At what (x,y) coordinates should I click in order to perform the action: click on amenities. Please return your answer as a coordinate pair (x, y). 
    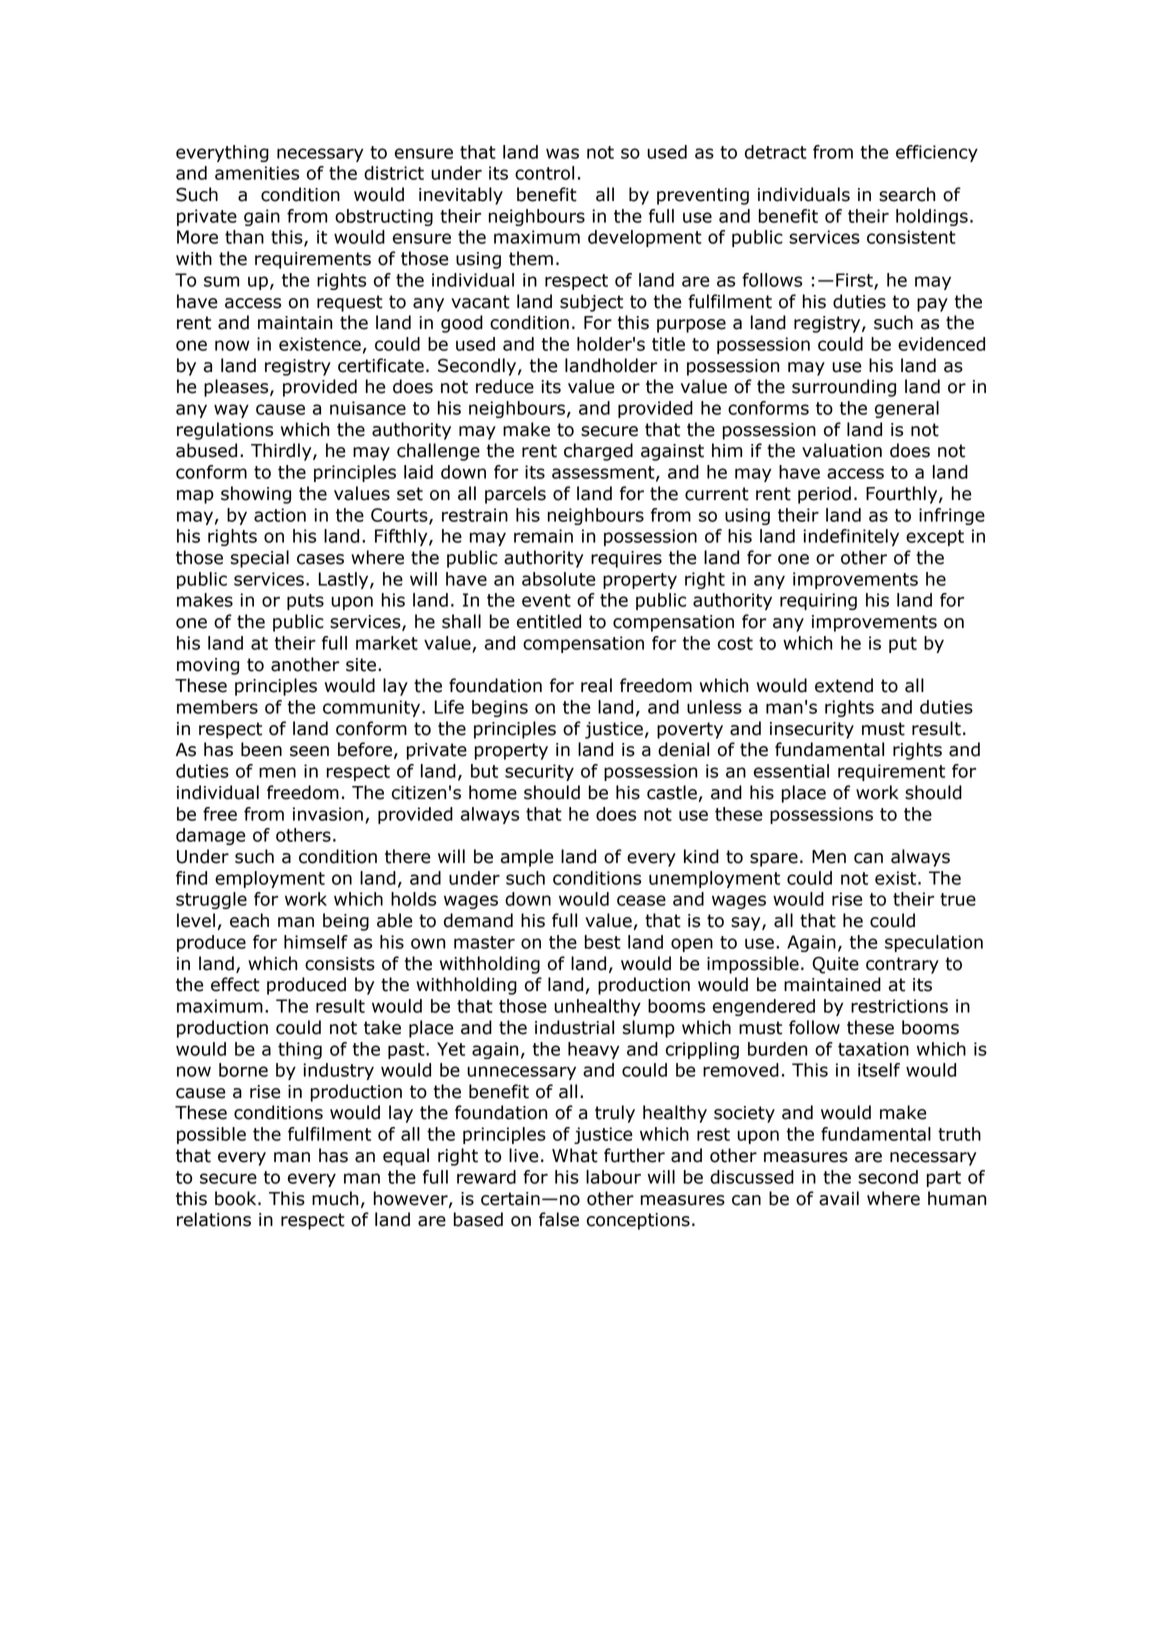
    Looking at the image, I should click on (257, 173).
